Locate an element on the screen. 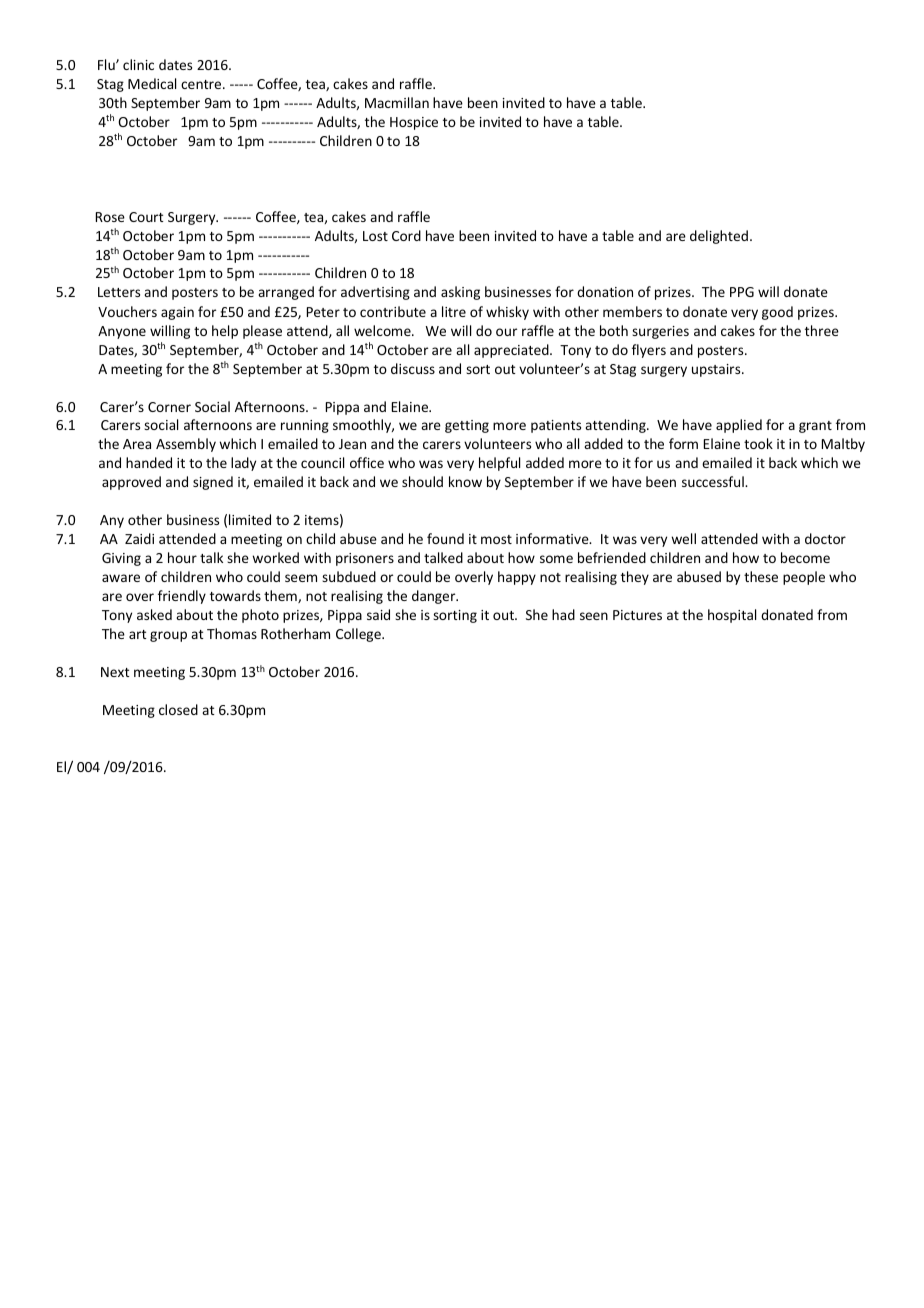 The image size is (924, 1308). Hospice is located at coordinates (414, 123).
